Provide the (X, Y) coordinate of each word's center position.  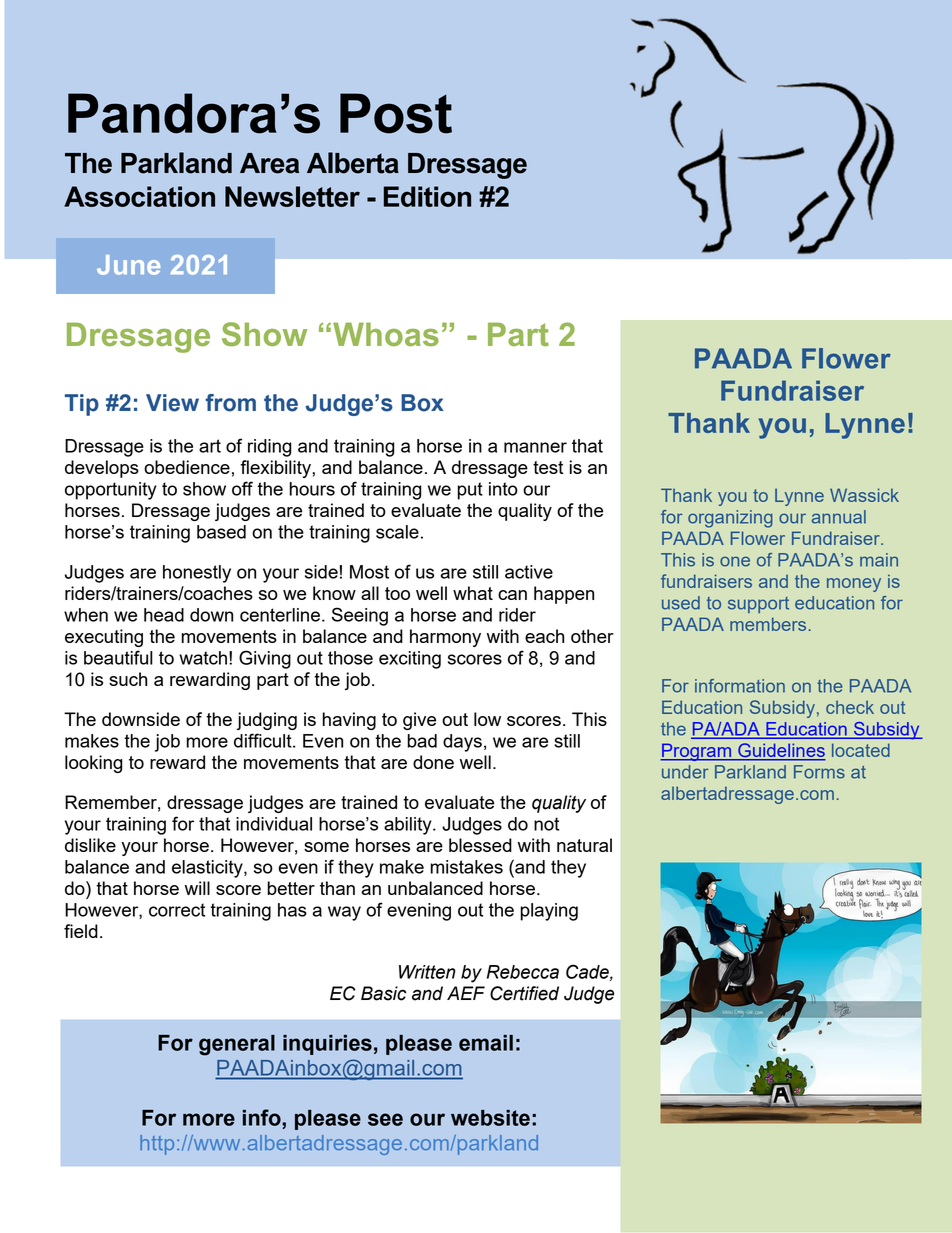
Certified (524, 993)
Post (396, 113)
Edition (427, 196)
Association (139, 196)
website (490, 1118)
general (237, 1045)
